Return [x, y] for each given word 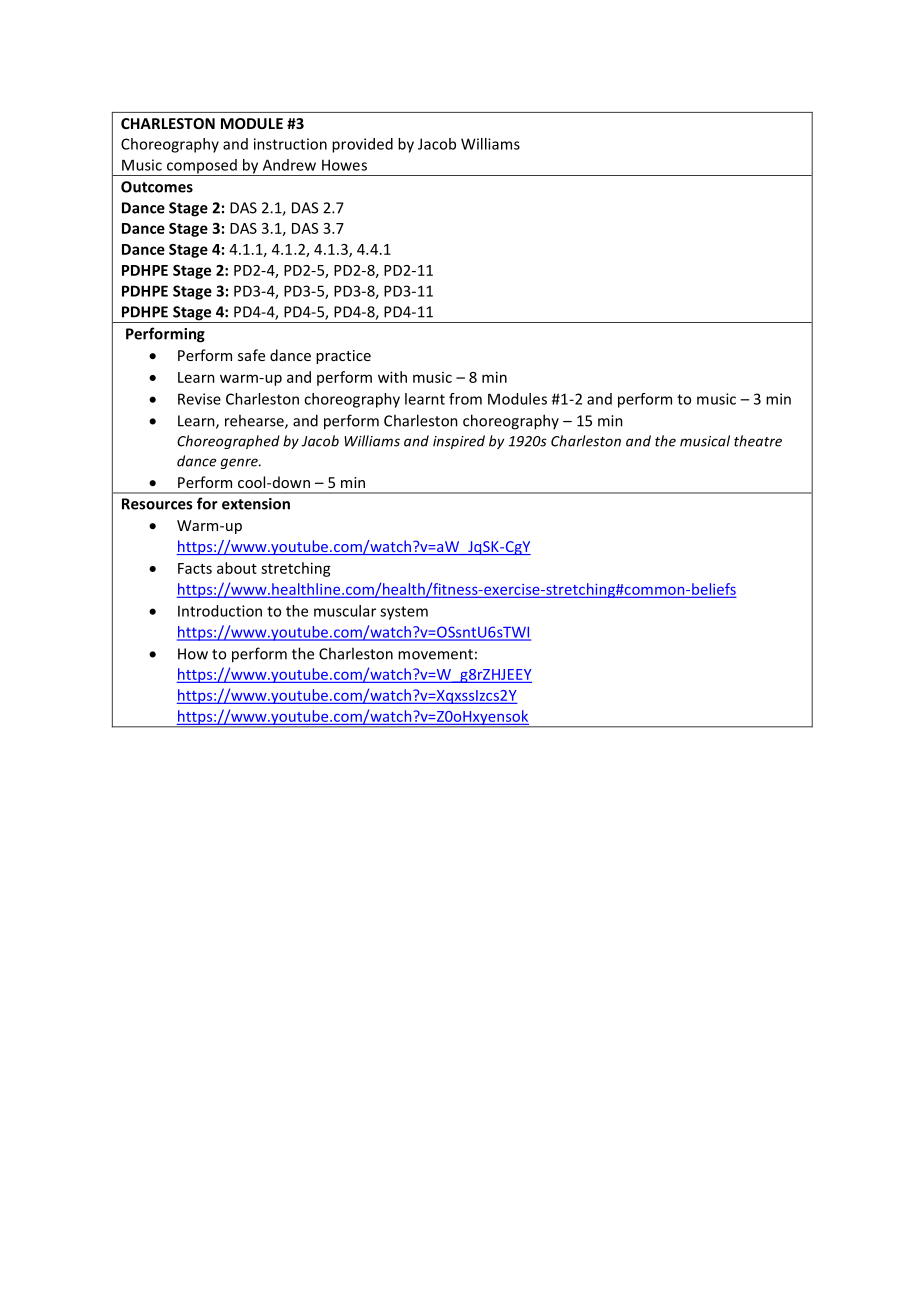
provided [362, 145]
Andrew [289, 165]
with [392, 377]
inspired [459, 442]
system [404, 613]
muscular [345, 611]
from [465, 399]
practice [343, 357]
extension [256, 504]
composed [201, 167]
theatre [758, 441]
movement [435, 654]
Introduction [220, 611]
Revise [199, 399]
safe [251, 355]
